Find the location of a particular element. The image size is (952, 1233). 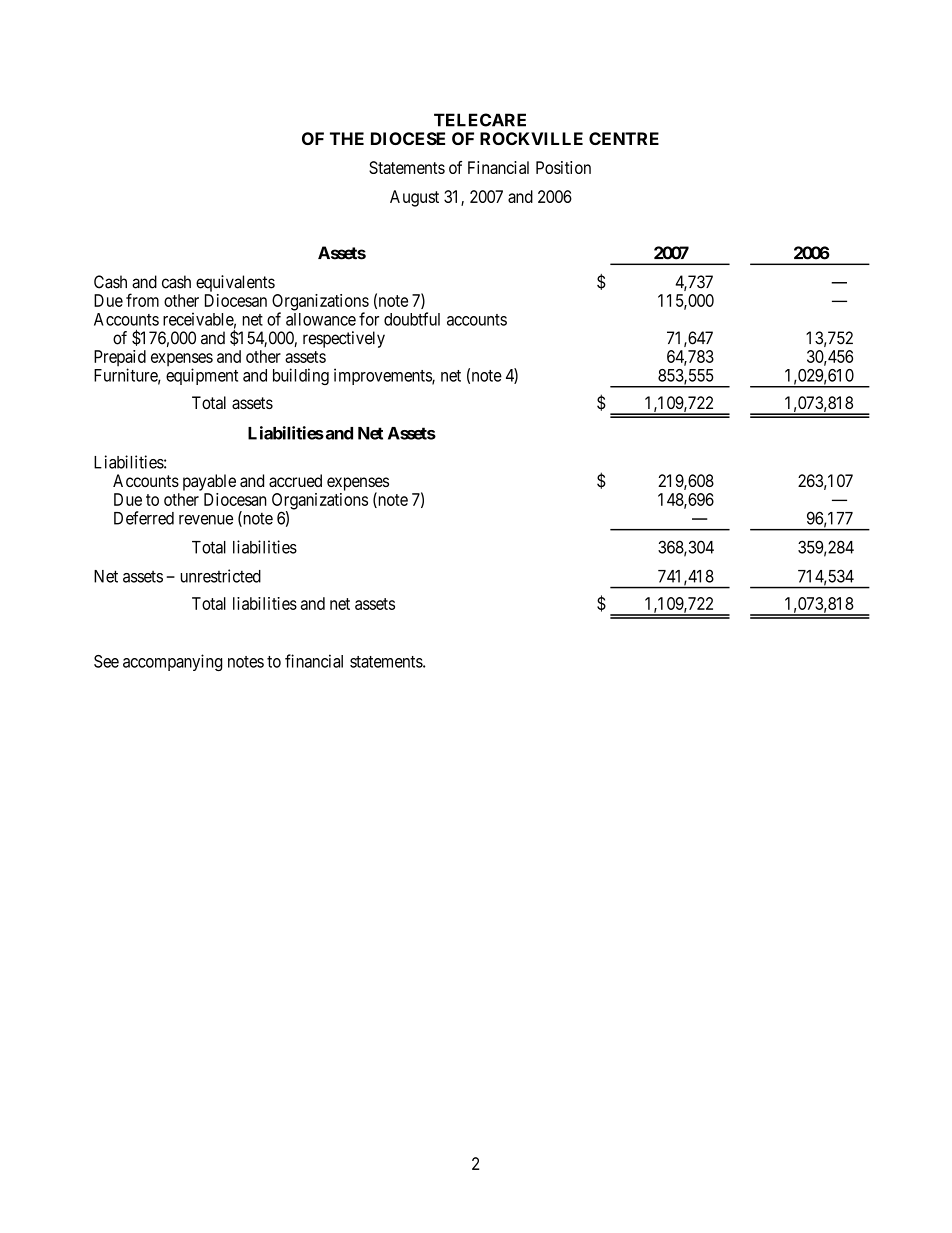

DIOCESE is located at coordinates (408, 138).
